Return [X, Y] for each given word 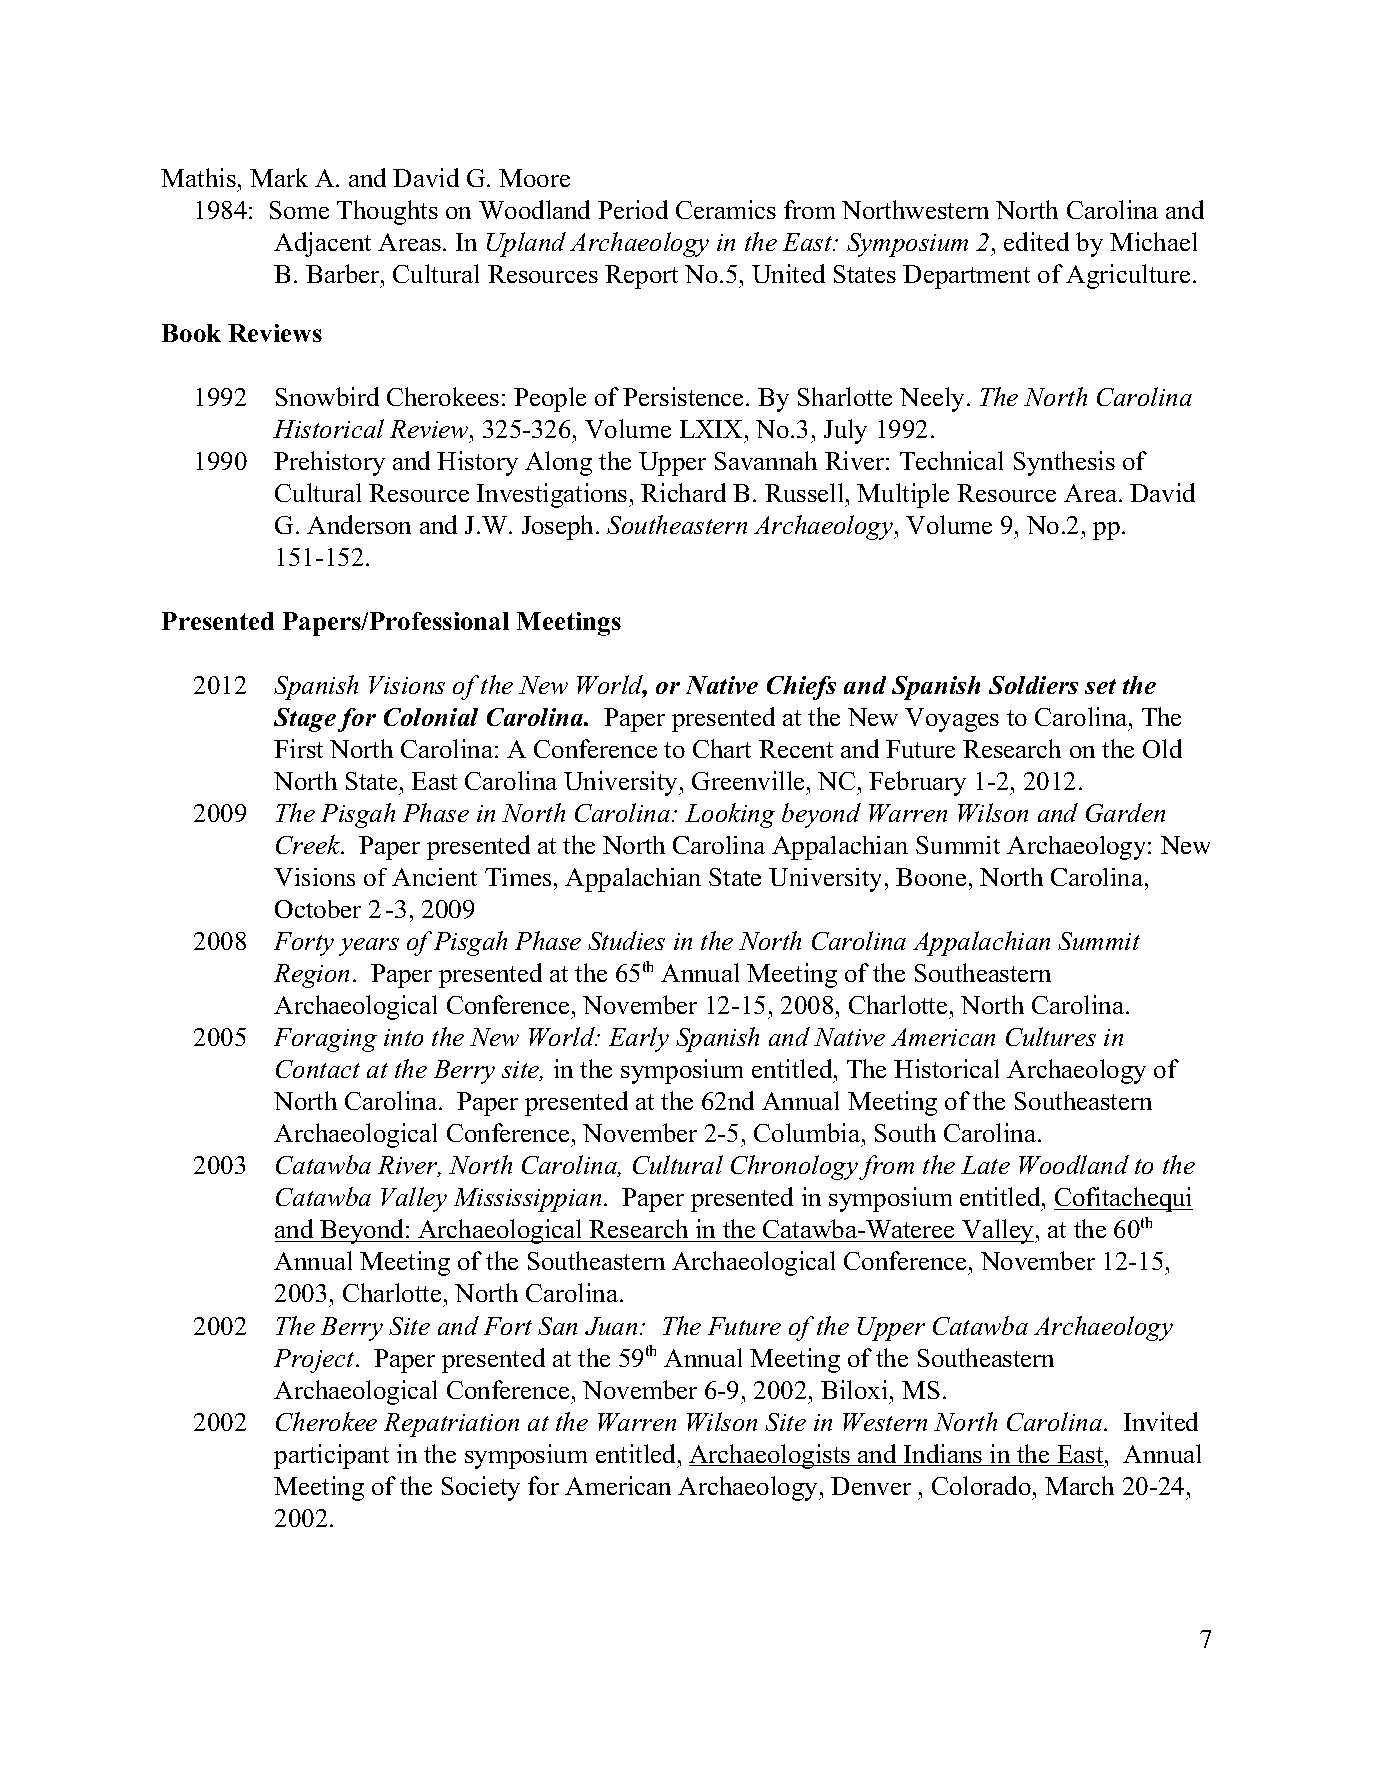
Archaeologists [771, 1456]
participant [331, 1456]
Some [299, 210]
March [1079, 1485]
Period [633, 209]
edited [1036, 241]
